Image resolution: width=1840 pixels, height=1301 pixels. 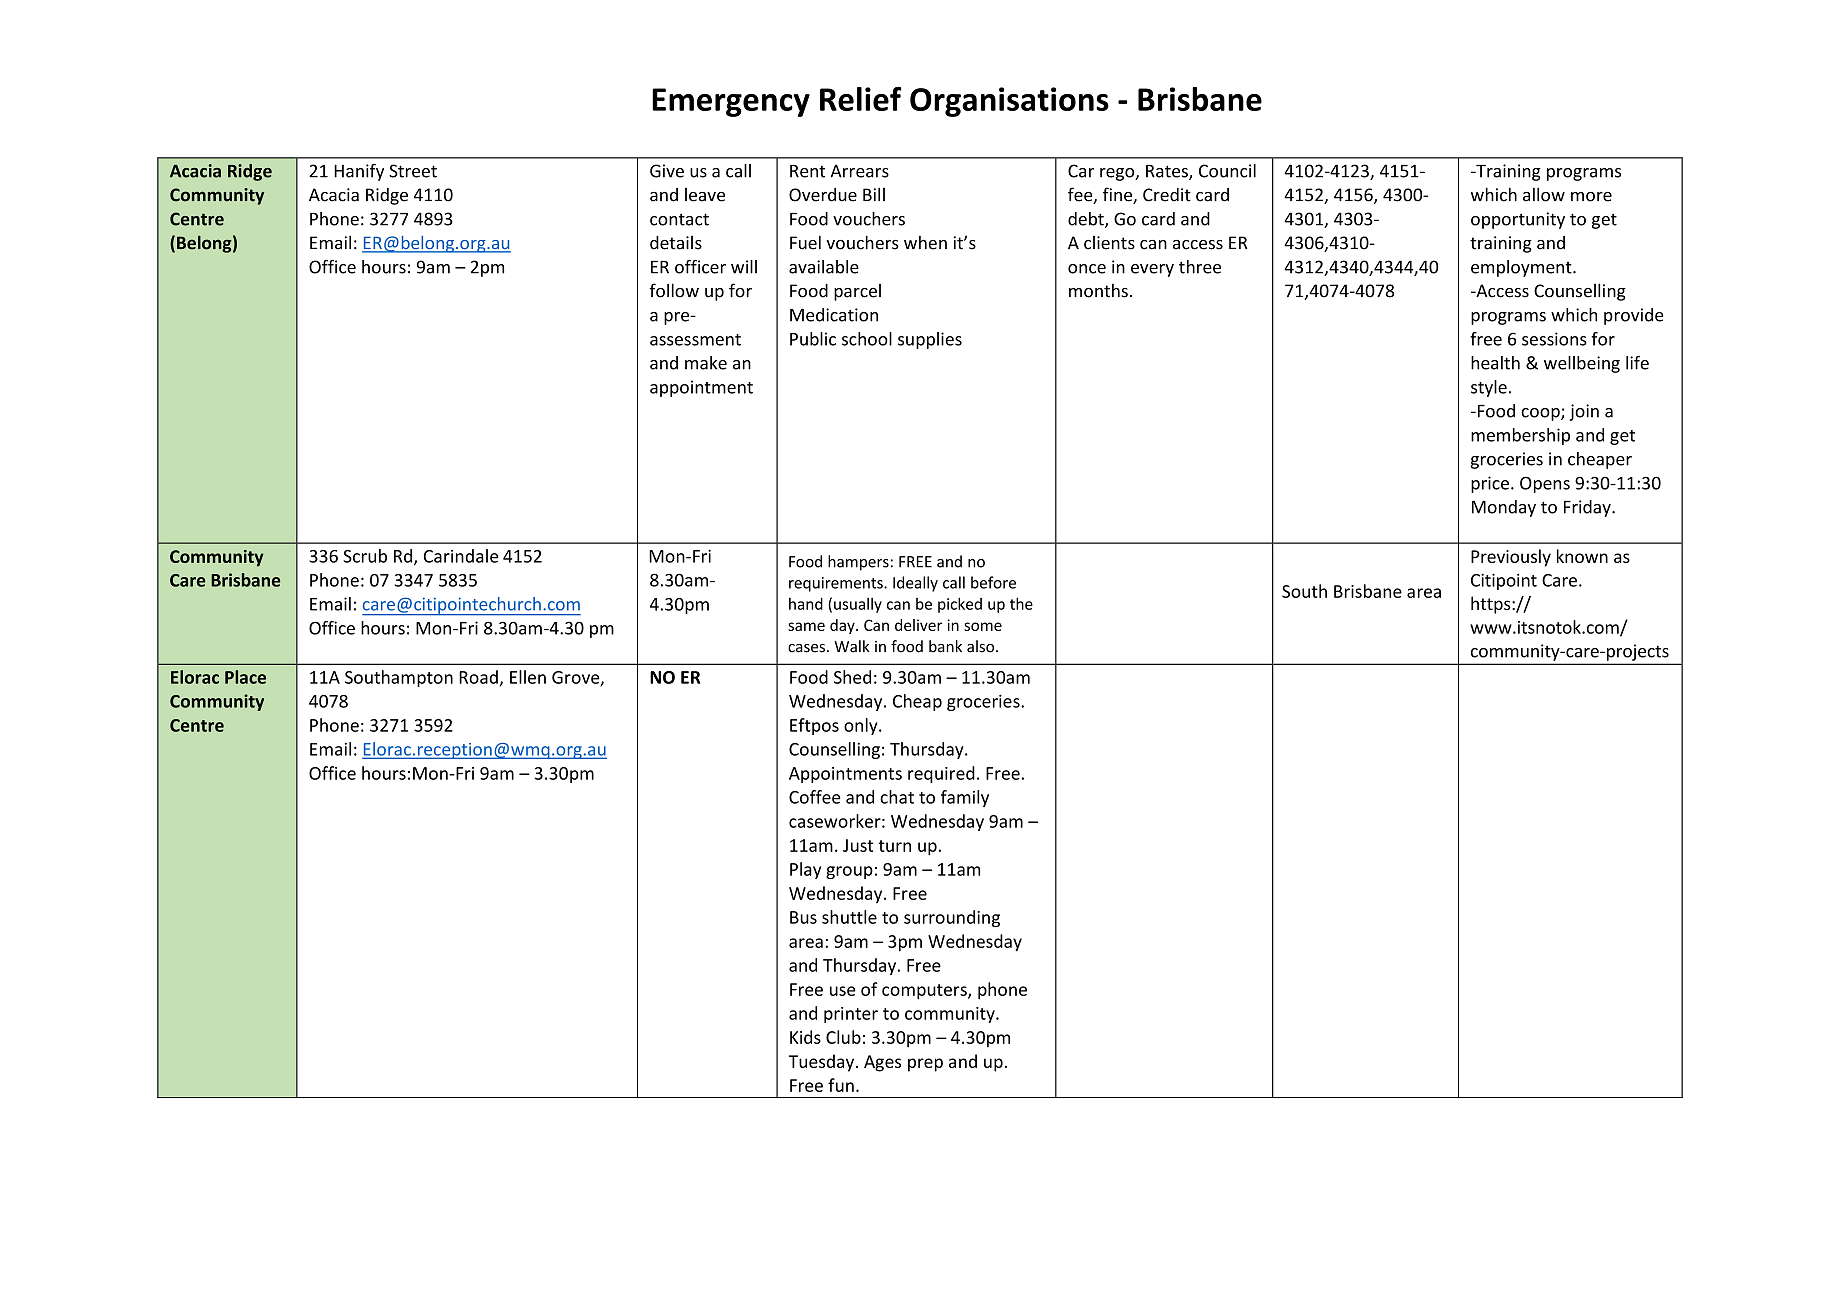 I want to click on prep, so click(x=925, y=1065).
